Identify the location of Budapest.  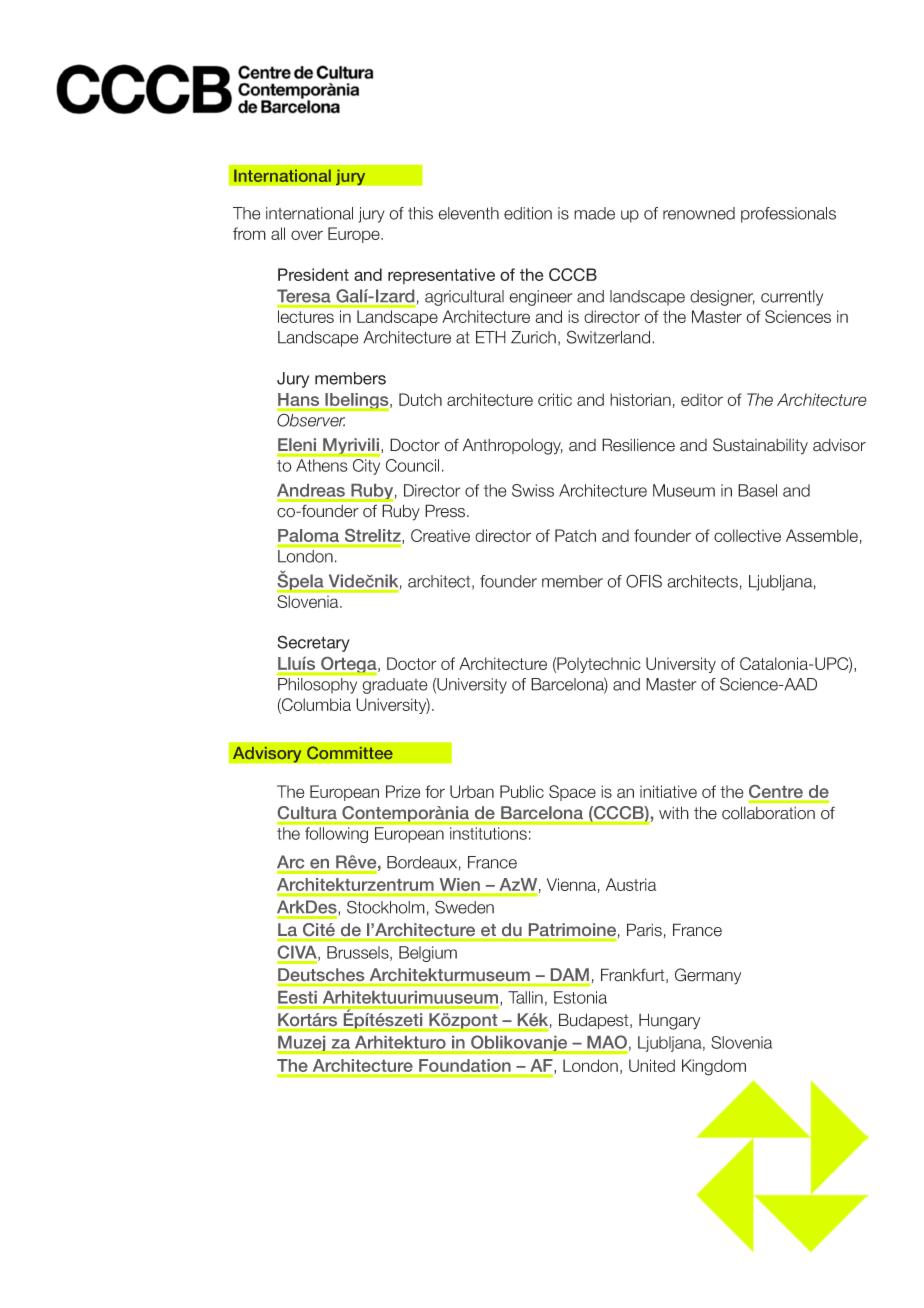
(595, 1021).
